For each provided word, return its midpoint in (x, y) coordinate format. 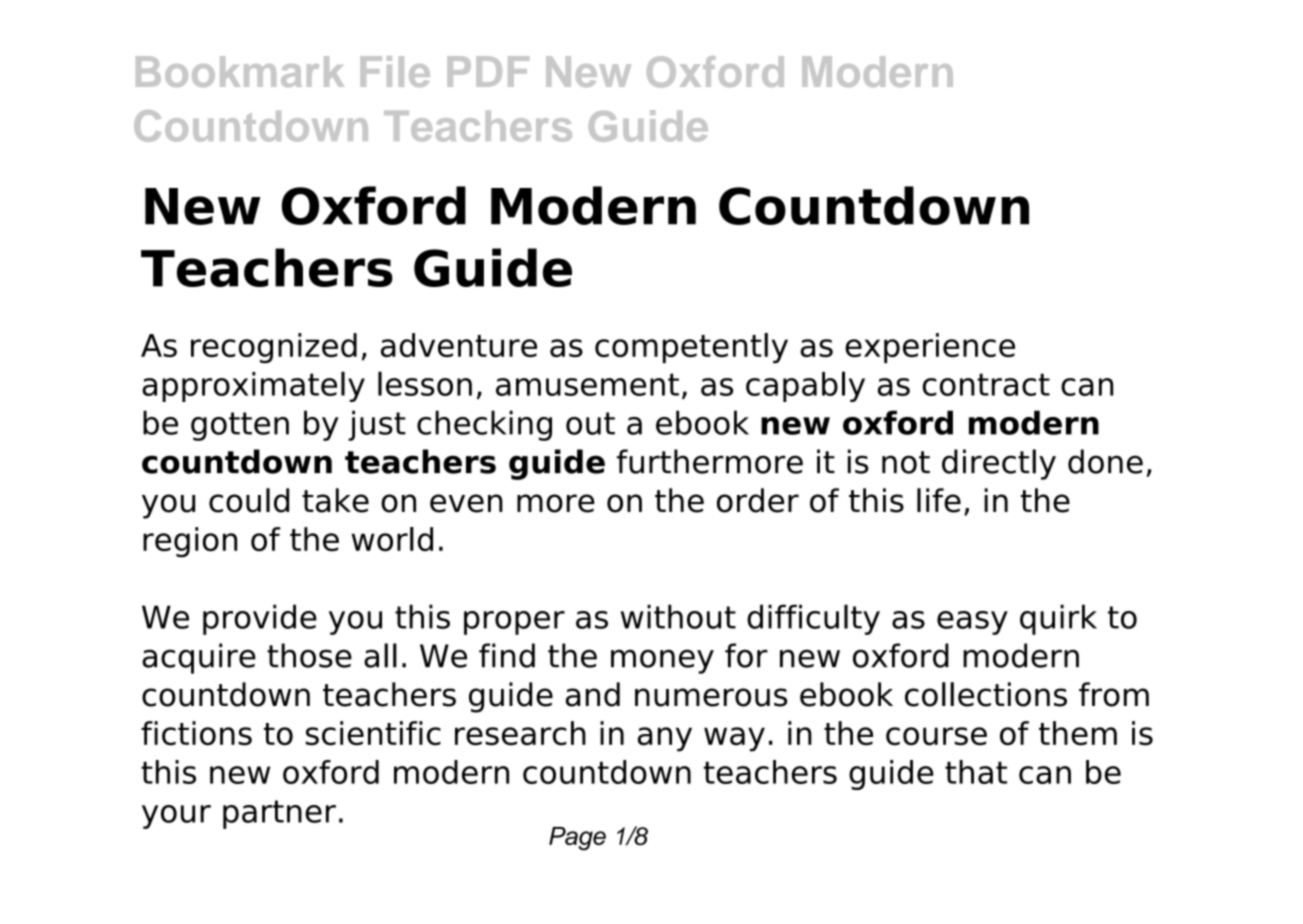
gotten (240, 426)
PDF (488, 71)
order (758, 500)
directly (999, 464)
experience (930, 348)
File (395, 71)
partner (279, 814)
